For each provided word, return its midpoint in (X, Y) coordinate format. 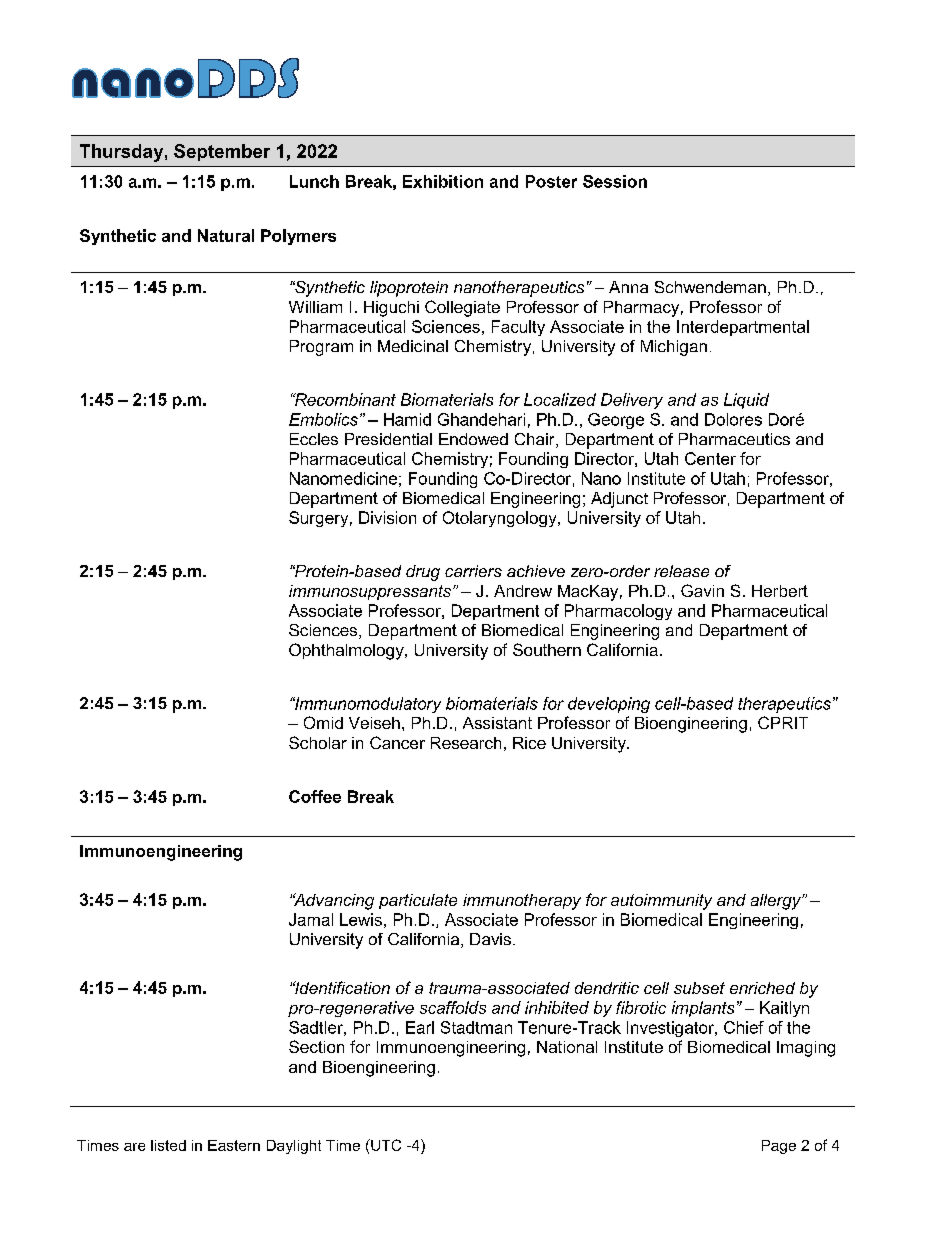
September (222, 152)
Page (779, 1147)
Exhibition (443, 181)
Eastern (234, 1145)
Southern (547, 649)
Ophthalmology (347, 651)
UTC (385, 1145)
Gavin (702, 590)
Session (615, 181)
